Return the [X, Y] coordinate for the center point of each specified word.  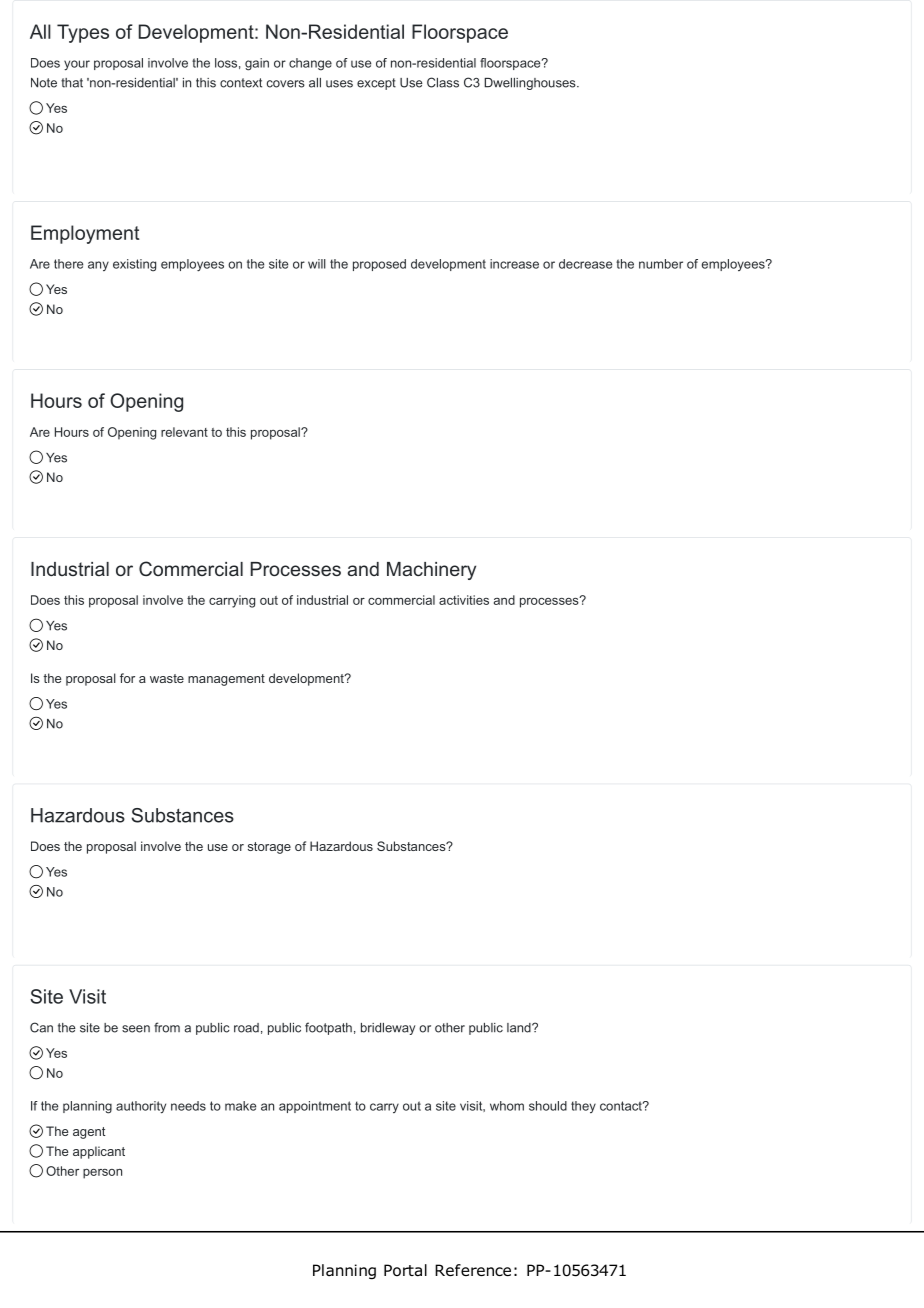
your [77, 65]
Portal [405, 1270]
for [127, 678]
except [376, 84]
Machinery [431, 571]
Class [443, 82]
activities [464, 600]
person [102, 1174]
